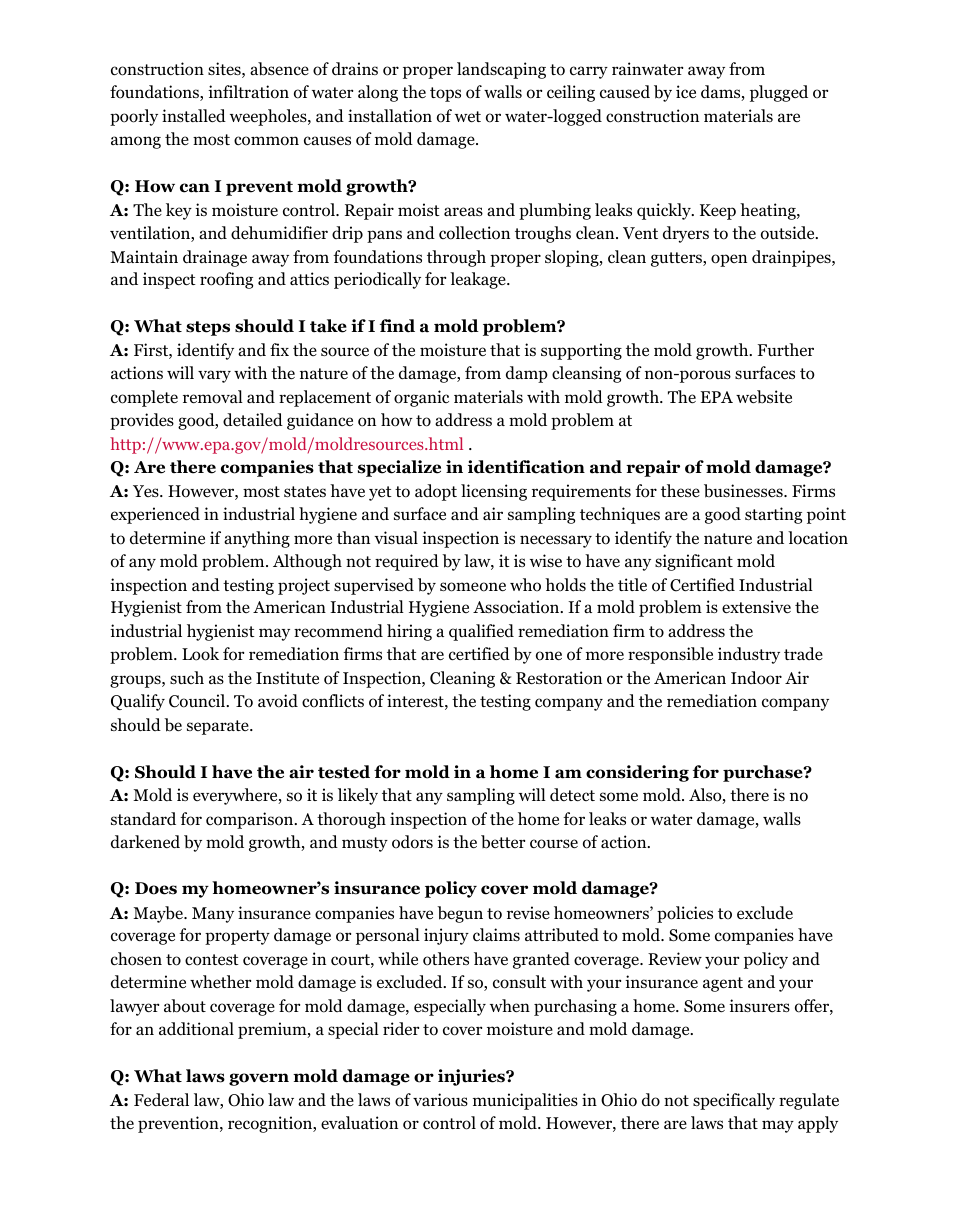 The height and width of the screenshot is (1211, 980). Describe the element at coordinates (200, 654) in the screenshot. I see `Look` at that location.
